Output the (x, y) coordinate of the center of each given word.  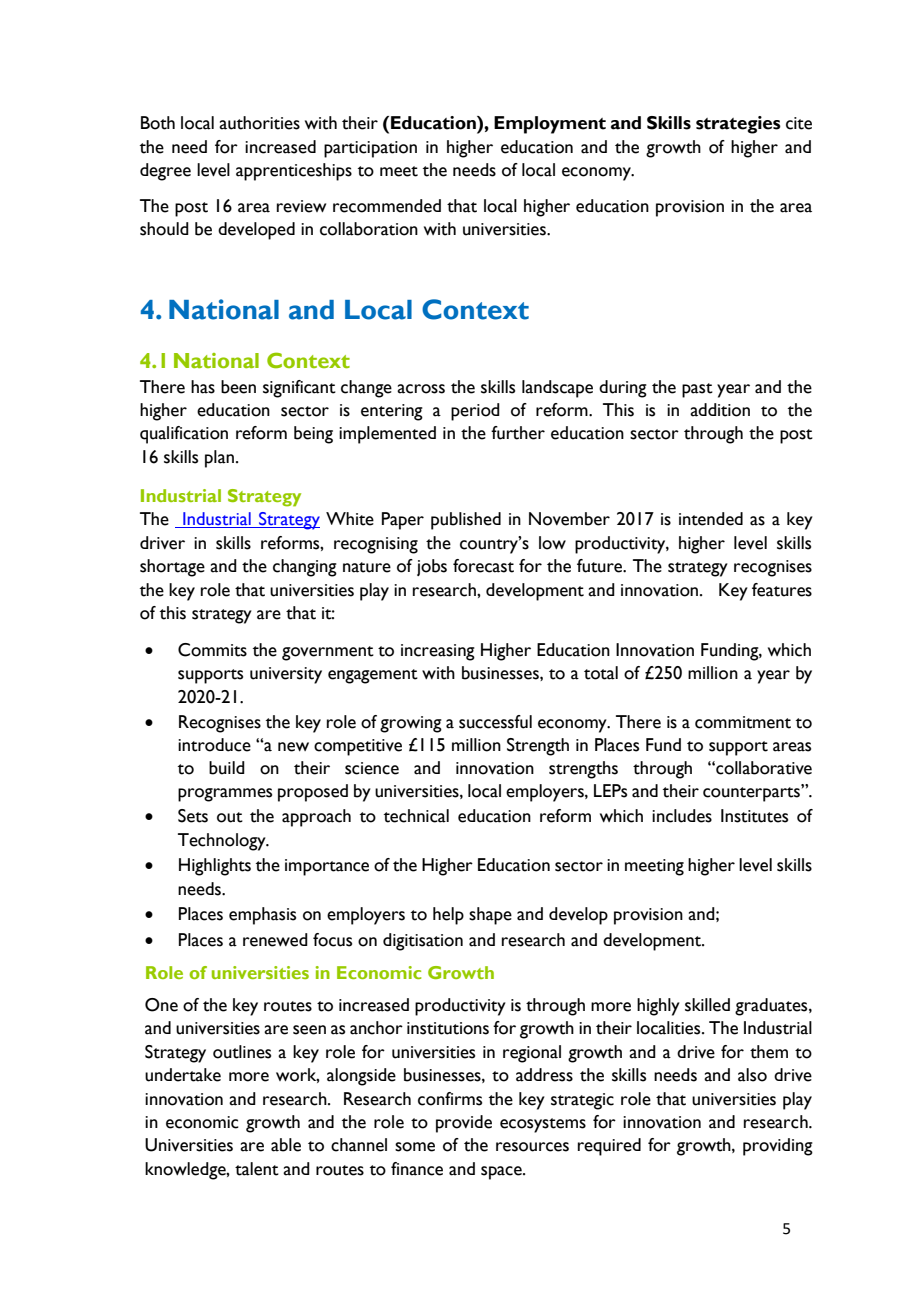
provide (464, 1124)
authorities (259, 123)
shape (490, 916)
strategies (738, 125)
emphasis (262, 916)
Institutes (754, 816)
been (238, 387)
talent (257, 1169)
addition (720, 410)
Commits (212, 650)
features (782, 590)
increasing (438, 652)
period (475, 412)
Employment (550, 125)
